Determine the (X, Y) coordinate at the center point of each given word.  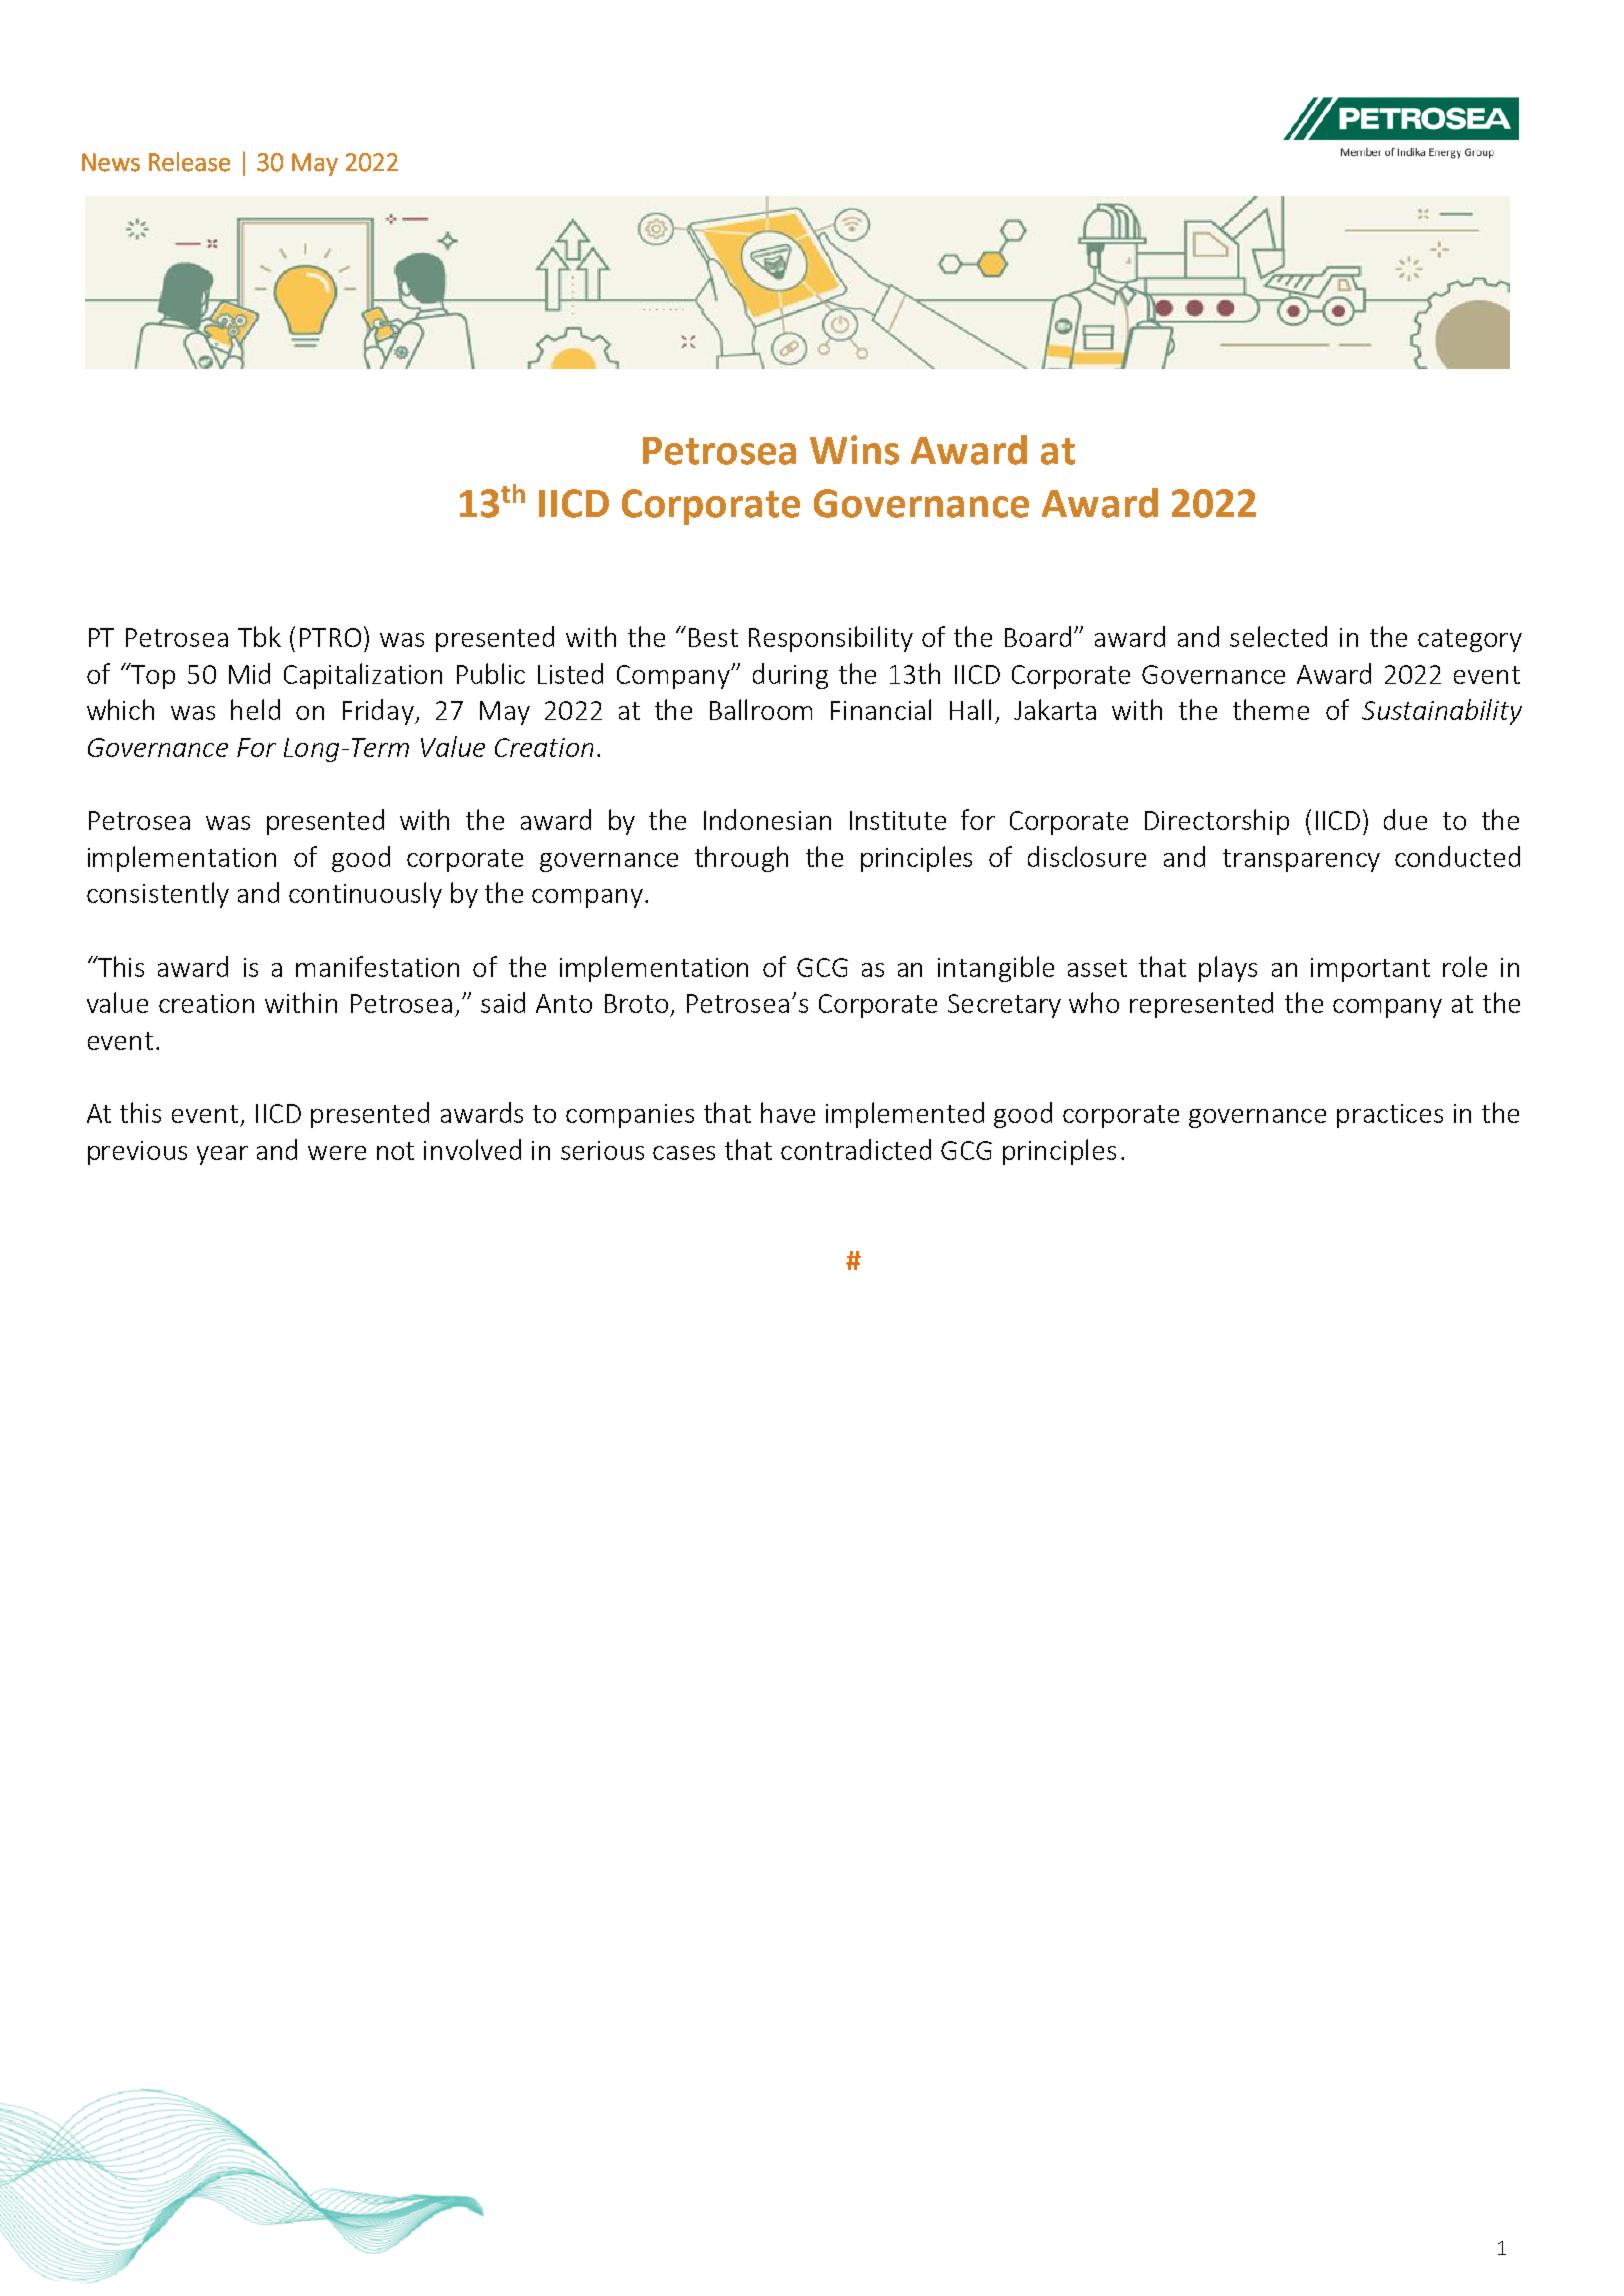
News (111, 162)
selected (1278, 636)
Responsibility (831, 639)
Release (189, 162)
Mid (249, 673)
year (222, 1155)
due (1405, 819)
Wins (854, 450)
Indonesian (767, 819)
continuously (365, 895)
